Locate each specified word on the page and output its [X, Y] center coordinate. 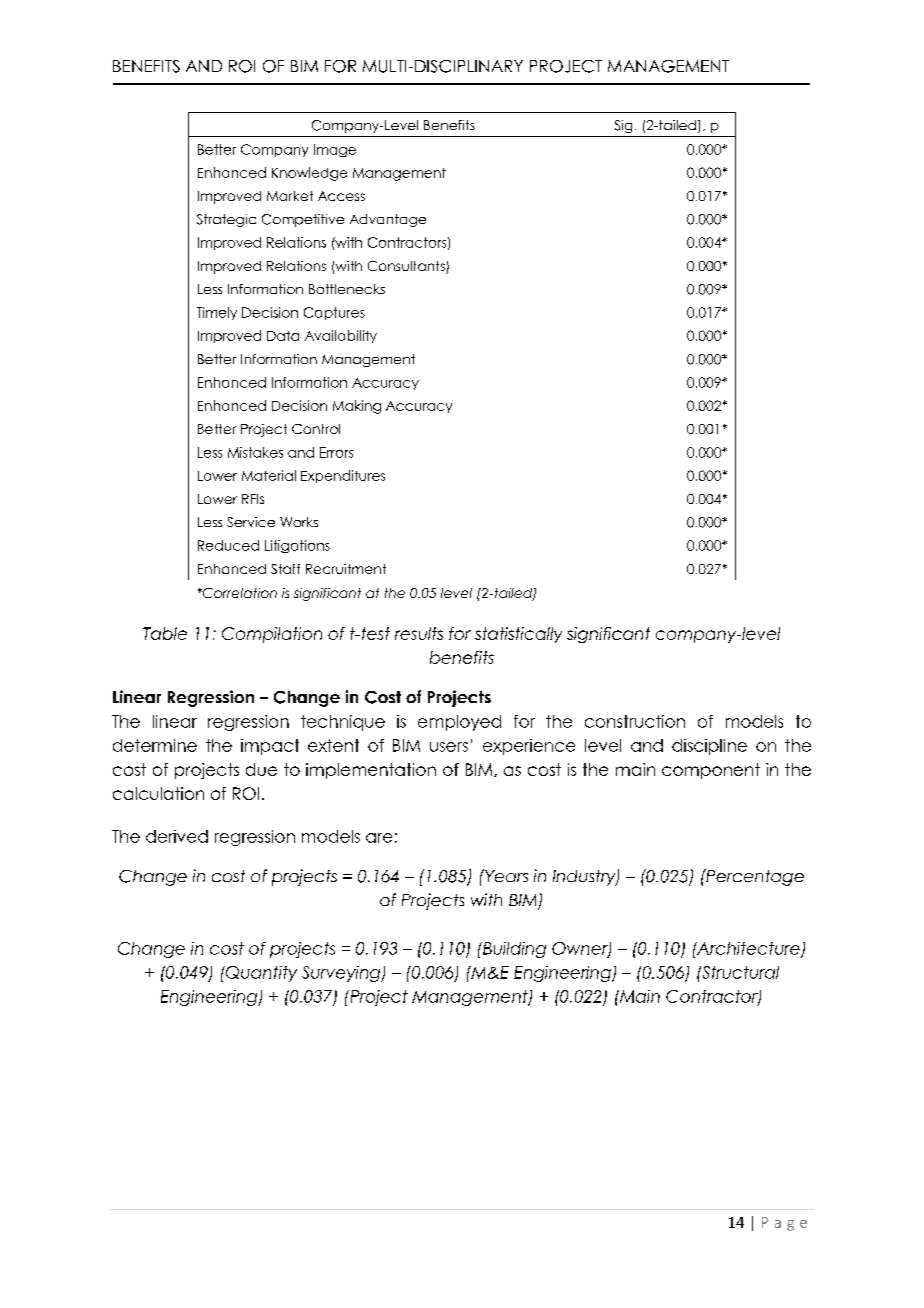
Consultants [407, 267]
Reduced [228, 545]
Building [513, 950]
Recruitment [346, 569]
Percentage [754, 877]
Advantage [388, 220]
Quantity [260, 974]
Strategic [226, 220]
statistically [518, 635]
